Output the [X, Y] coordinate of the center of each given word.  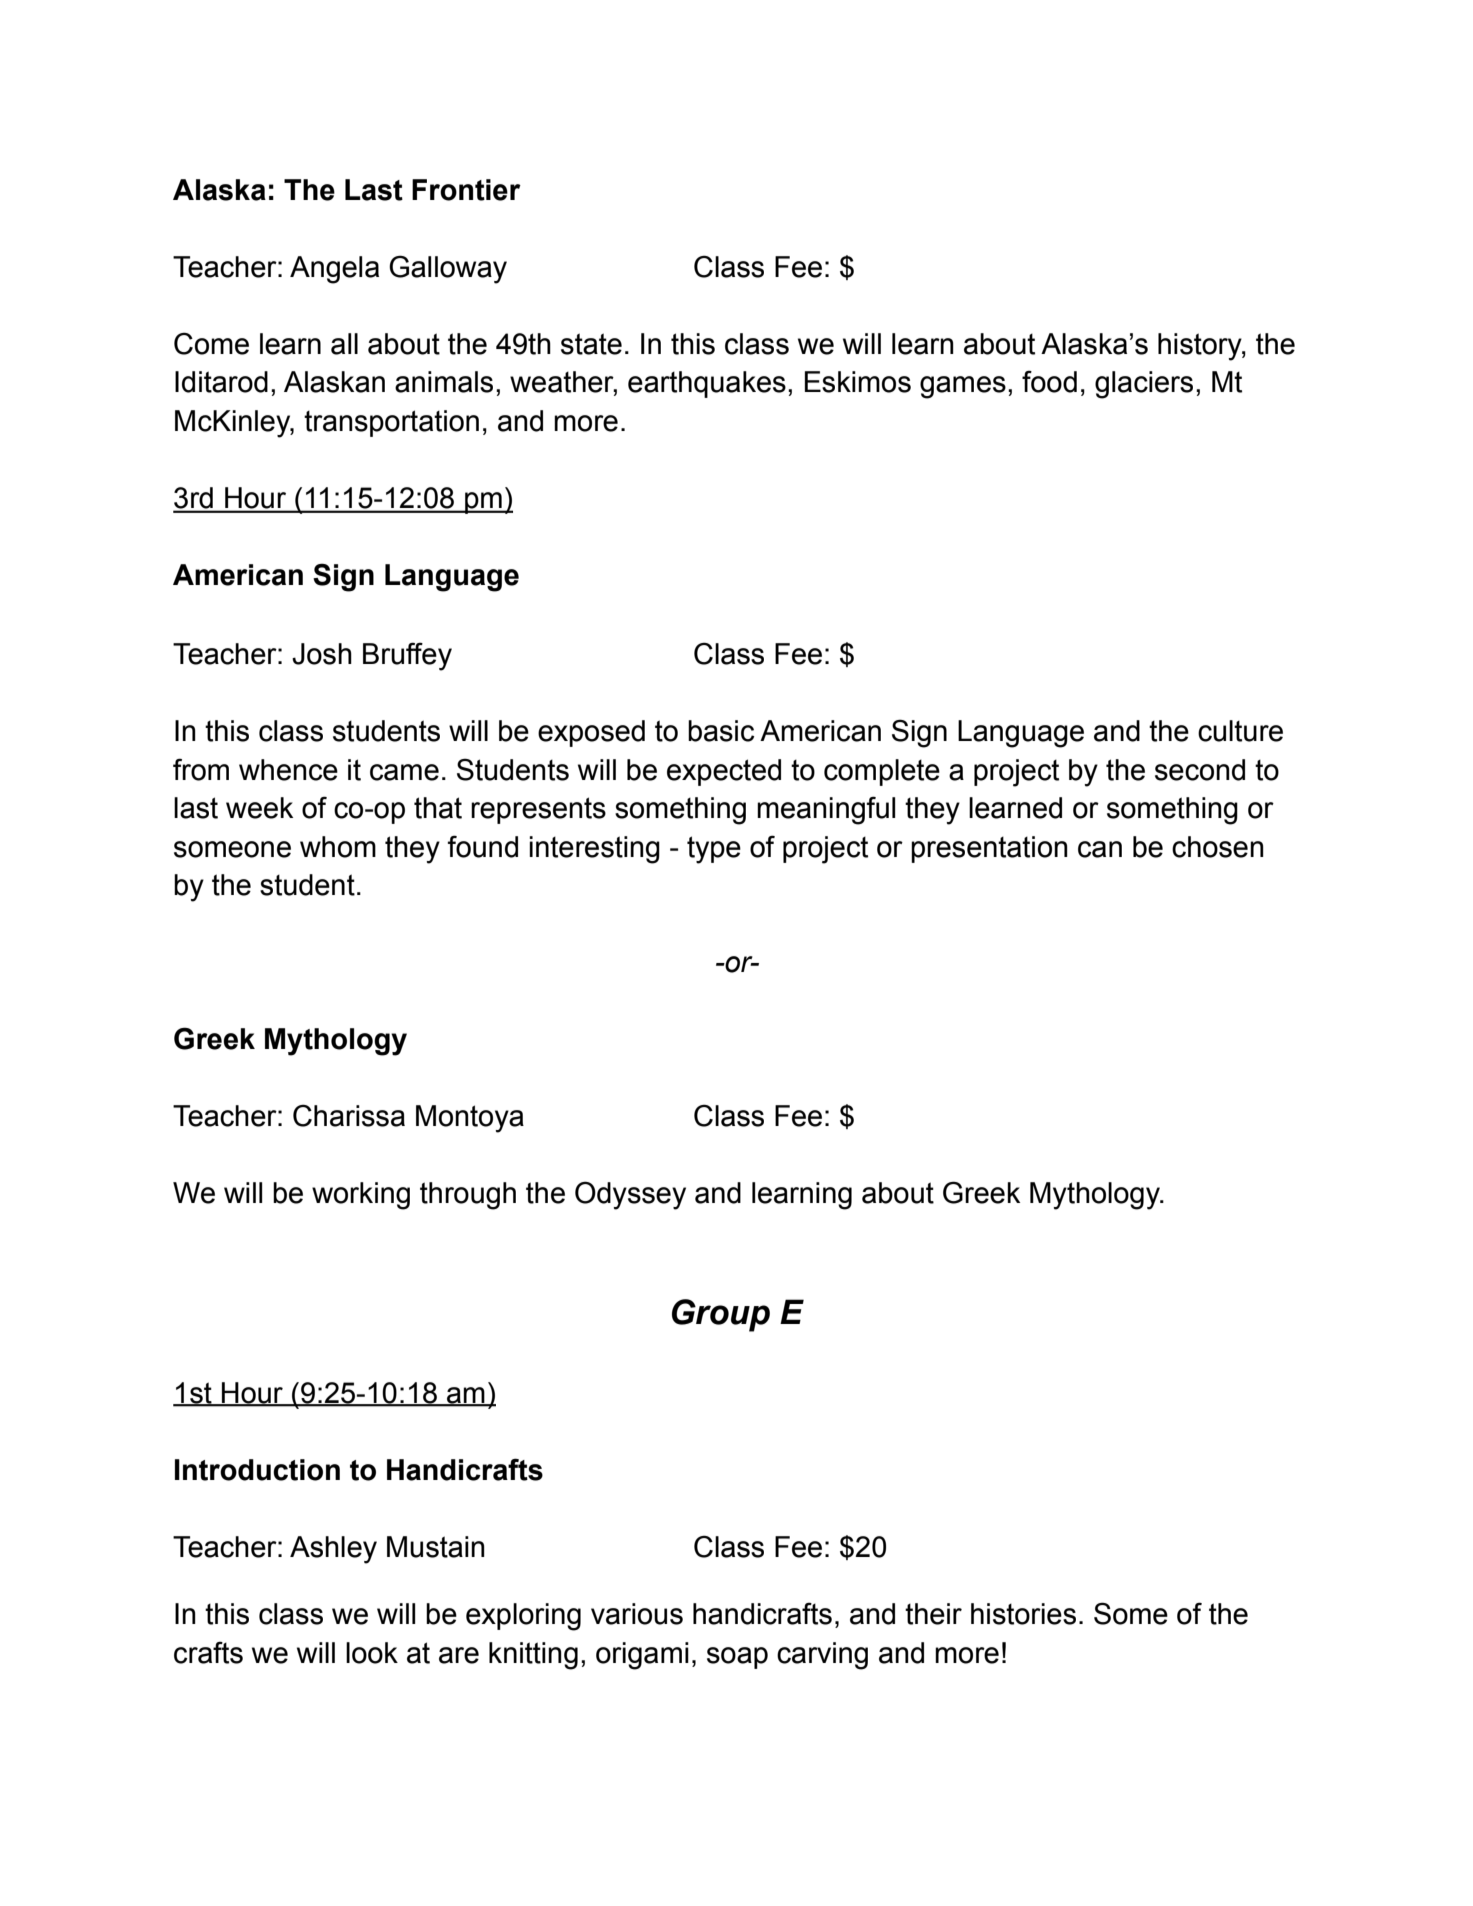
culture [1240, 731]
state [591, 344]
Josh [322, 654]
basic [721, 731]
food [1049, 381]
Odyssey [630, 1195]
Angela [334, 270]
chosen [1218, 847]
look [372, 1653]
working [361, 1196]
